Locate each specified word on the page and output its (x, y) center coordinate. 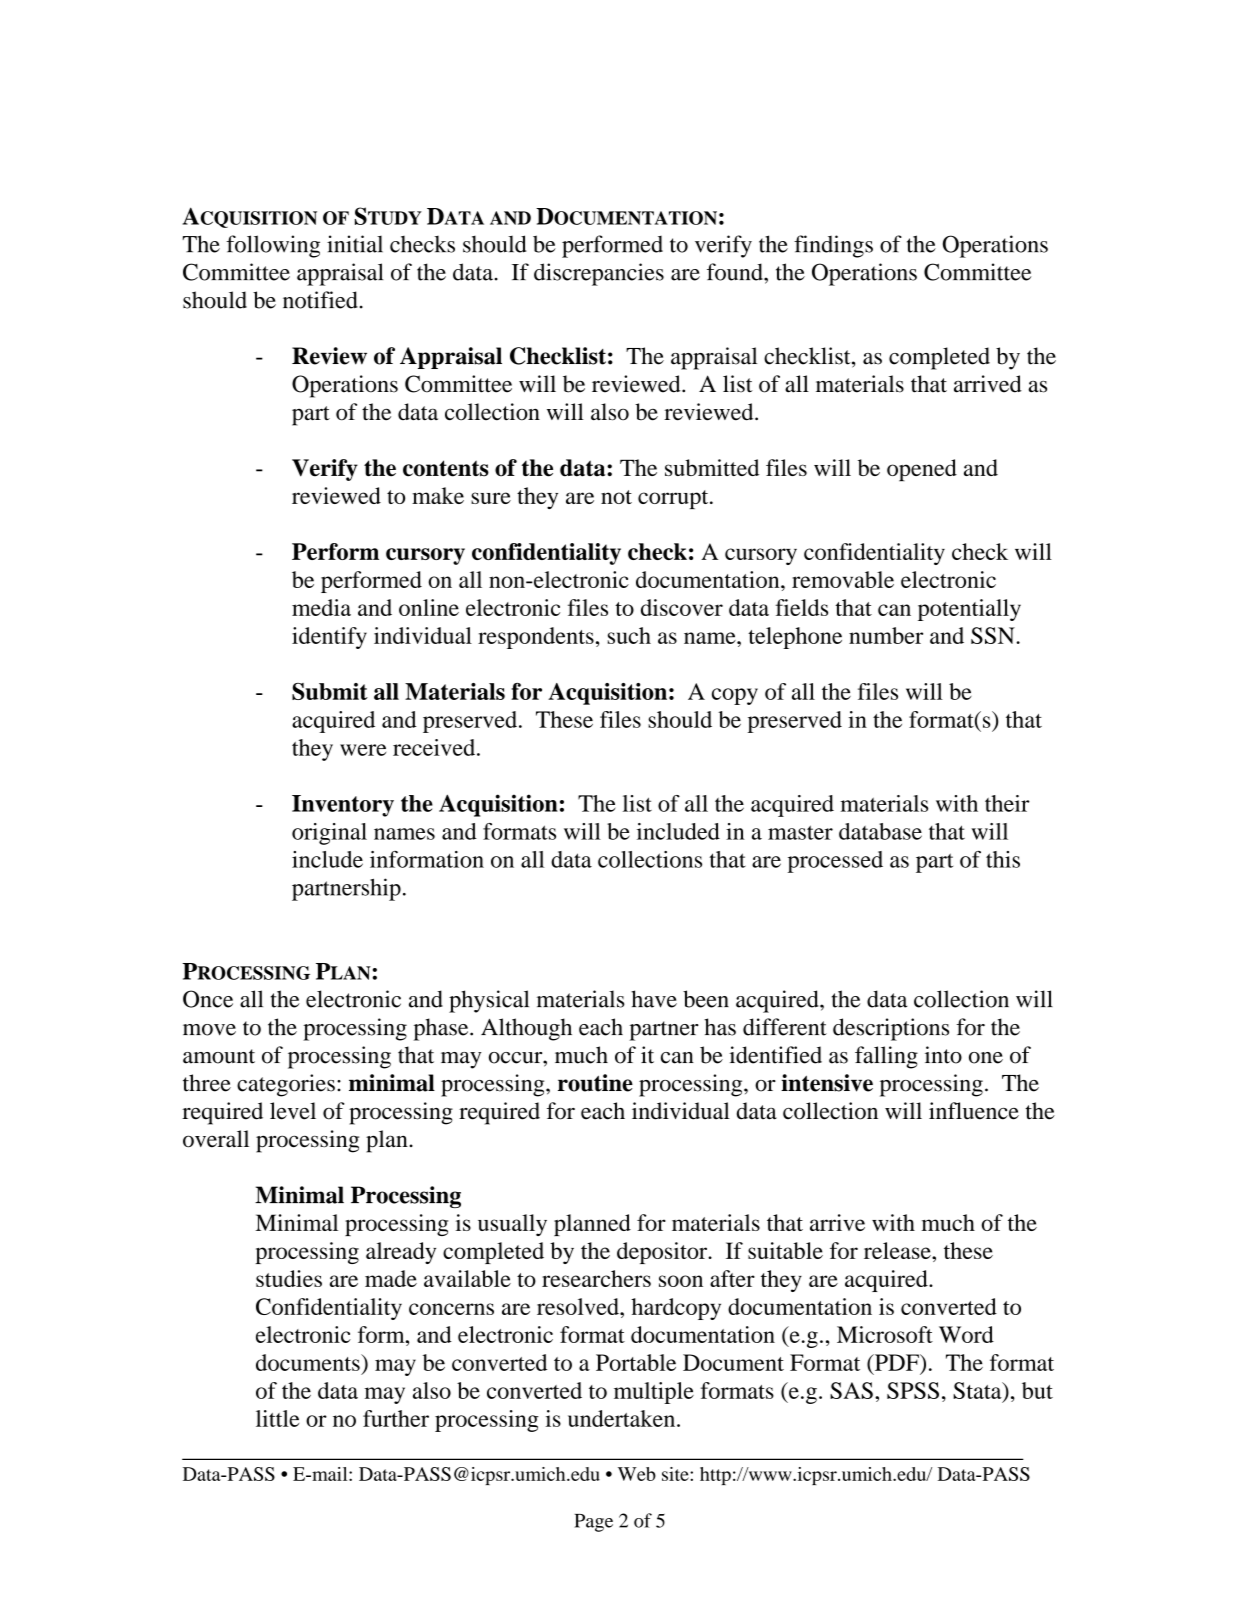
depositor (663, 1253)
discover (682, 607)
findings (833, 246)
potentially (969, 610)
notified (320, 300)
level (293, 1111)
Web (637, 1474)
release (898, 1250)
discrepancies (599, 274)
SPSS (913, 1390)
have (654, 999)
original (329, 834)
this (1003, 859)
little (277, 1418)
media (321, 607)
